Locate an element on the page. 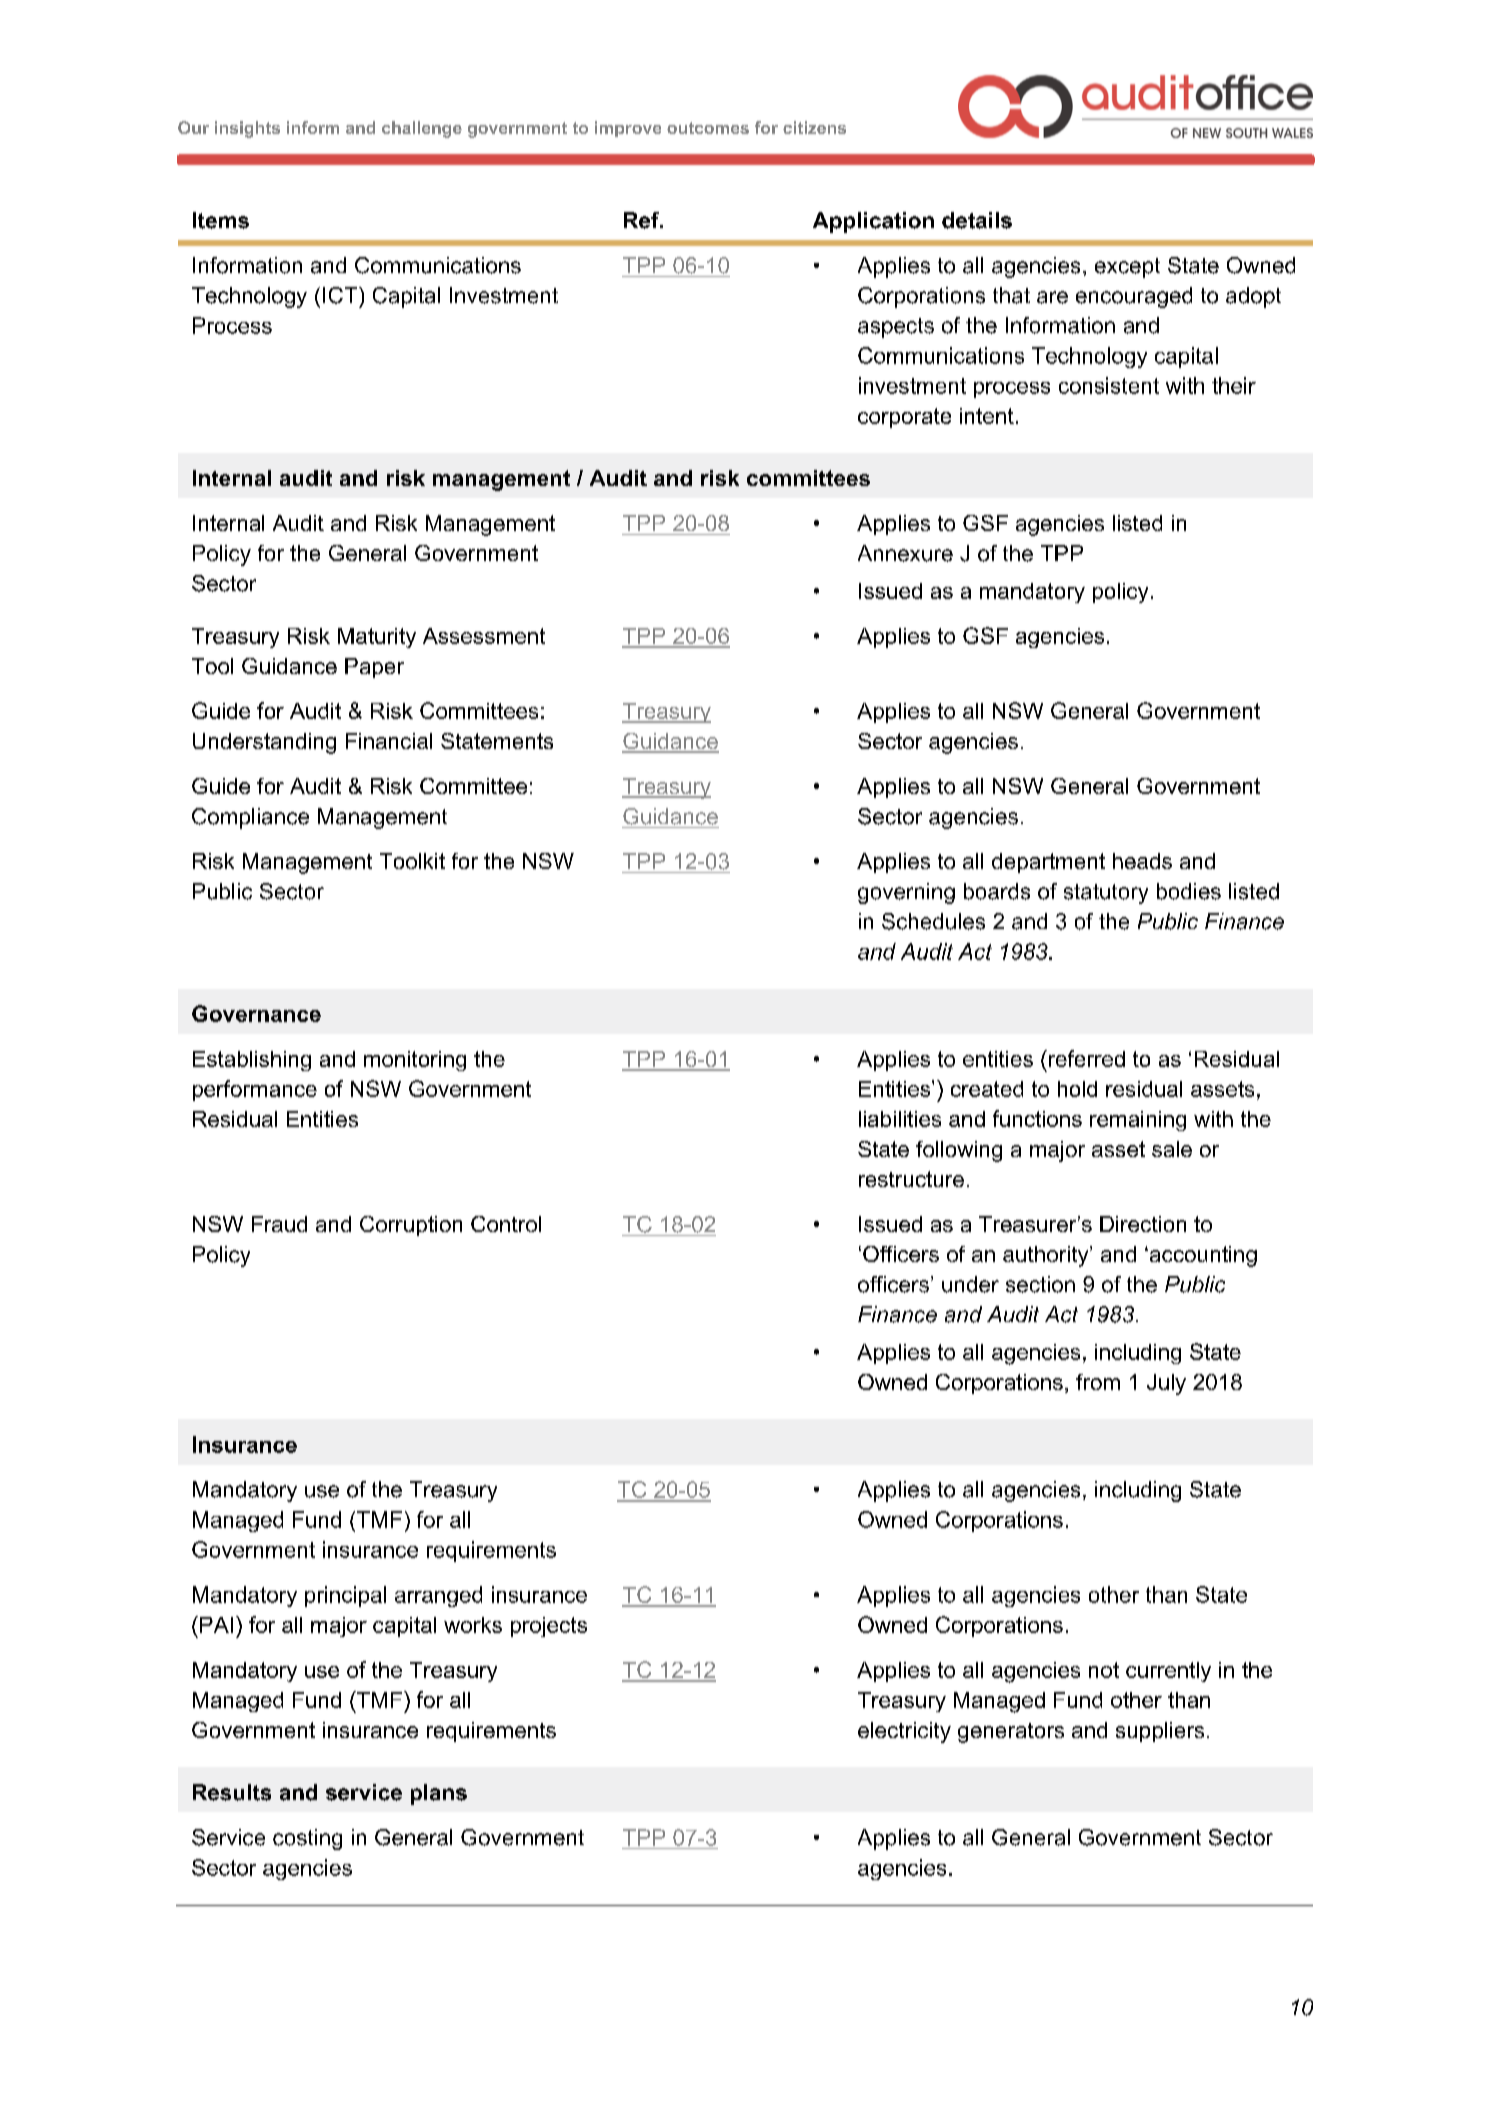 The width and height of the page is (1491, 2109). heads is located at coordinates (1142, 861).
